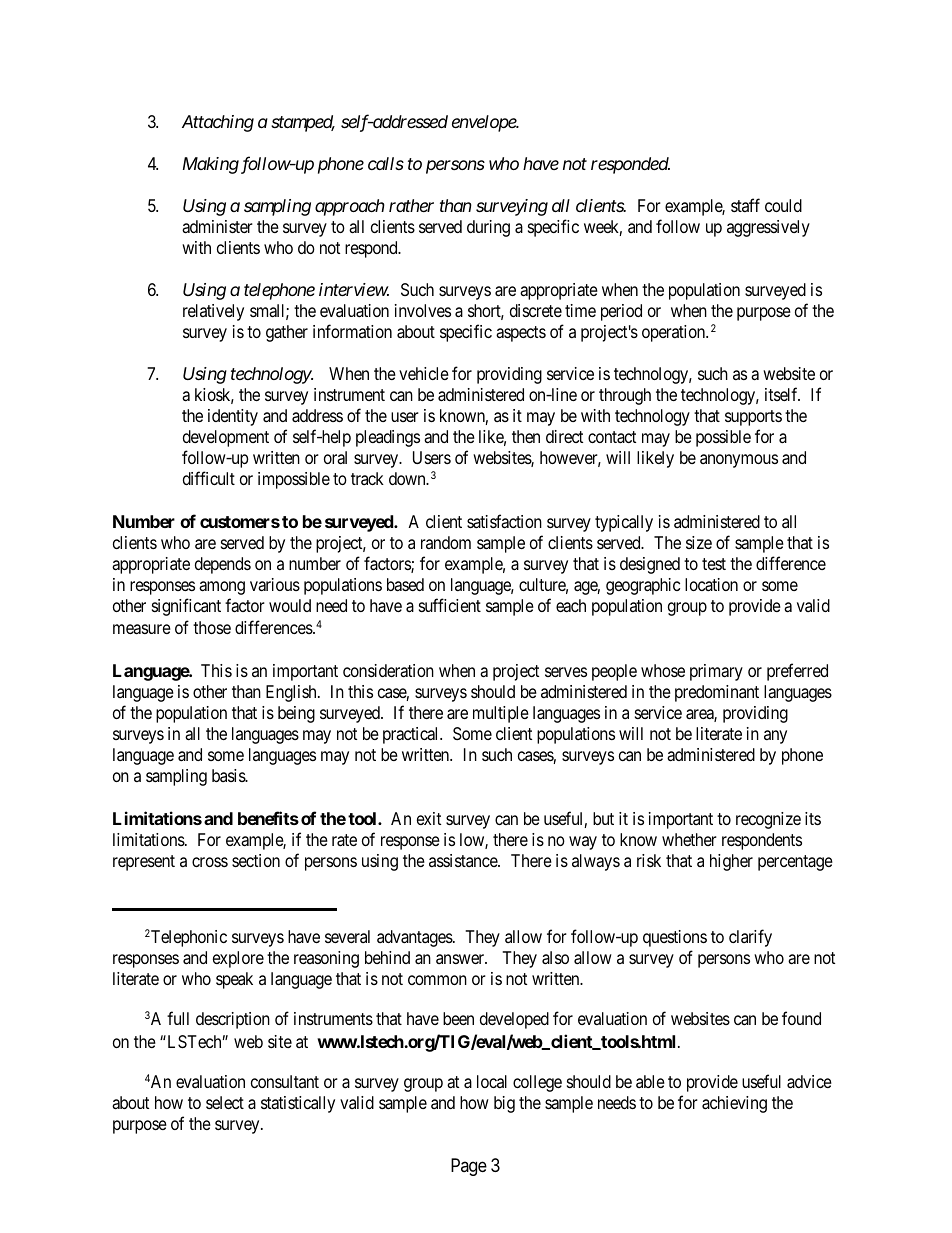  What do you see at coordinates (209, 478) in the page?
I see `difficult` at bounding box center [209, 478].
